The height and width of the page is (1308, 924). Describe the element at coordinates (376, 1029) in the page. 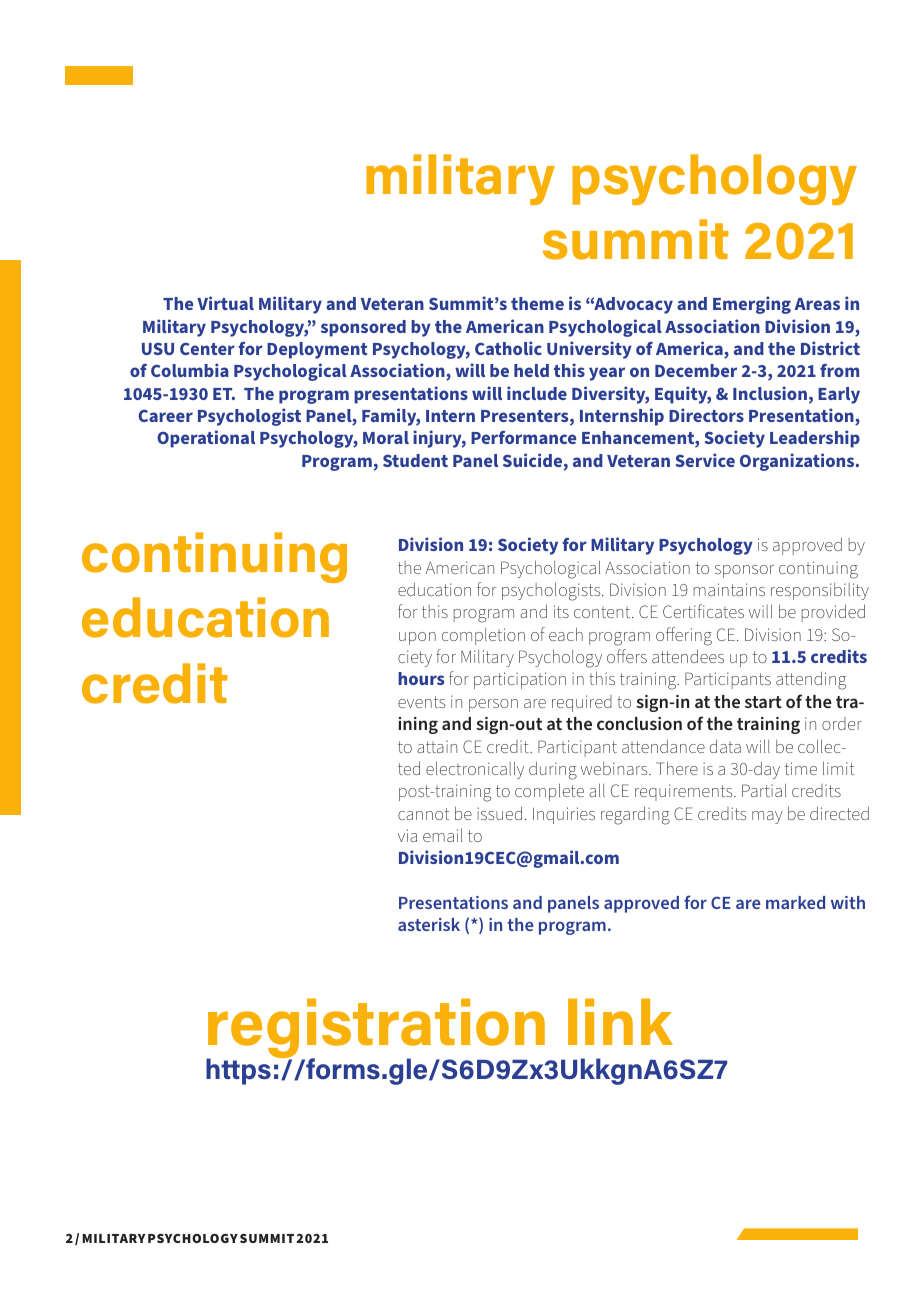

I see `registration` at that location.
